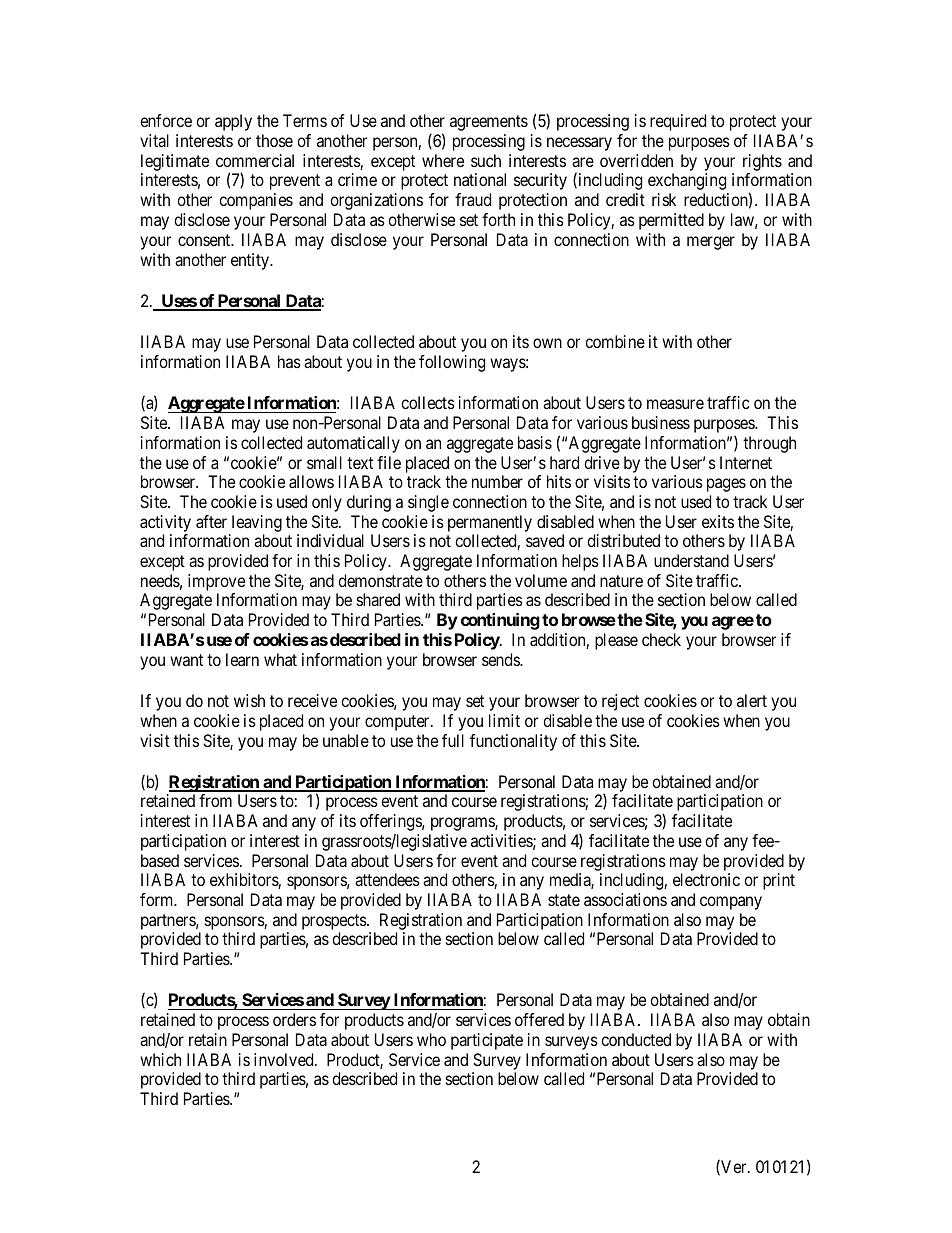  I want to click on following, so click(452, 363).
